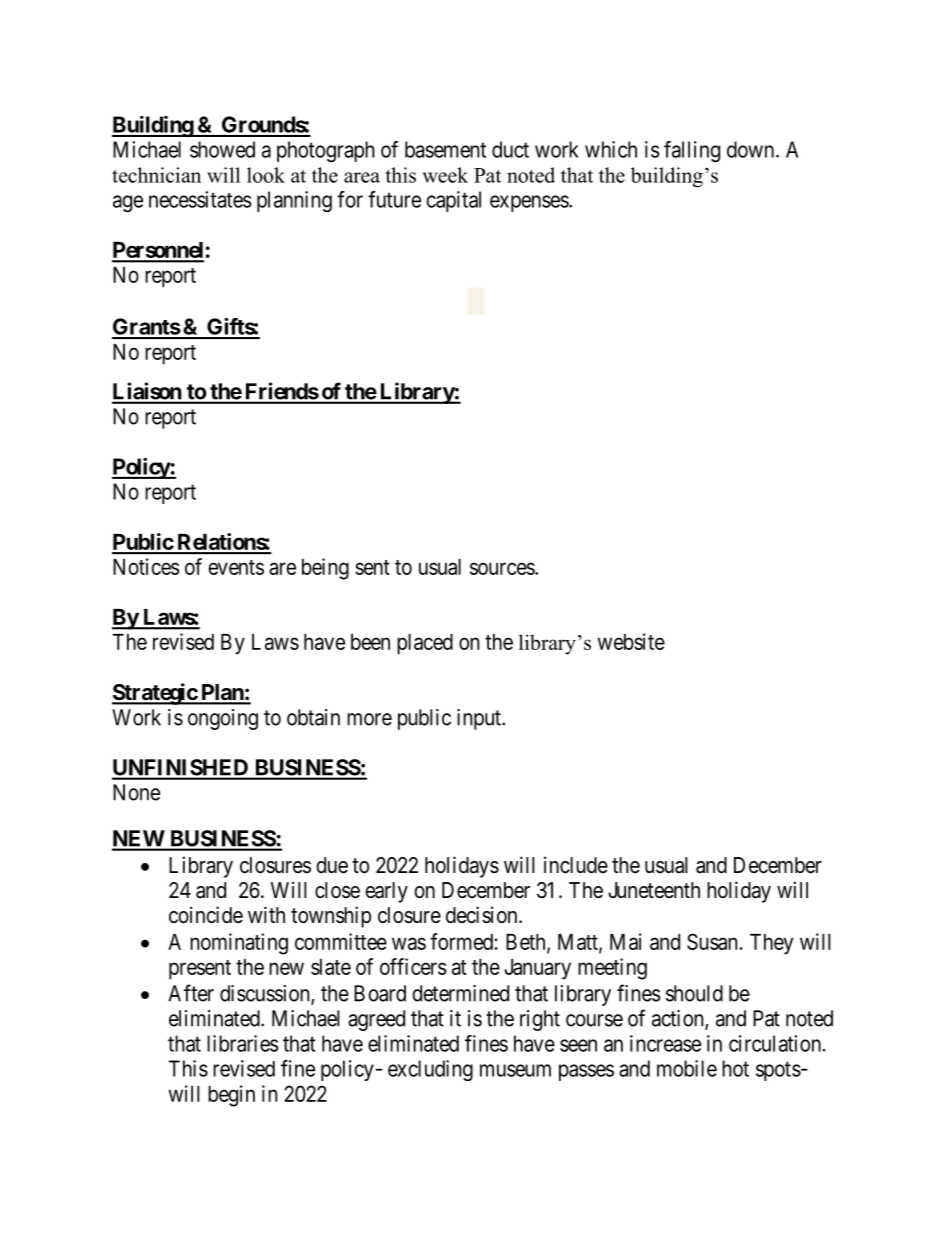  What do you see at coordinates (223, 719) in the document?
I see `ongoing` at bounding box center [223, 719].
